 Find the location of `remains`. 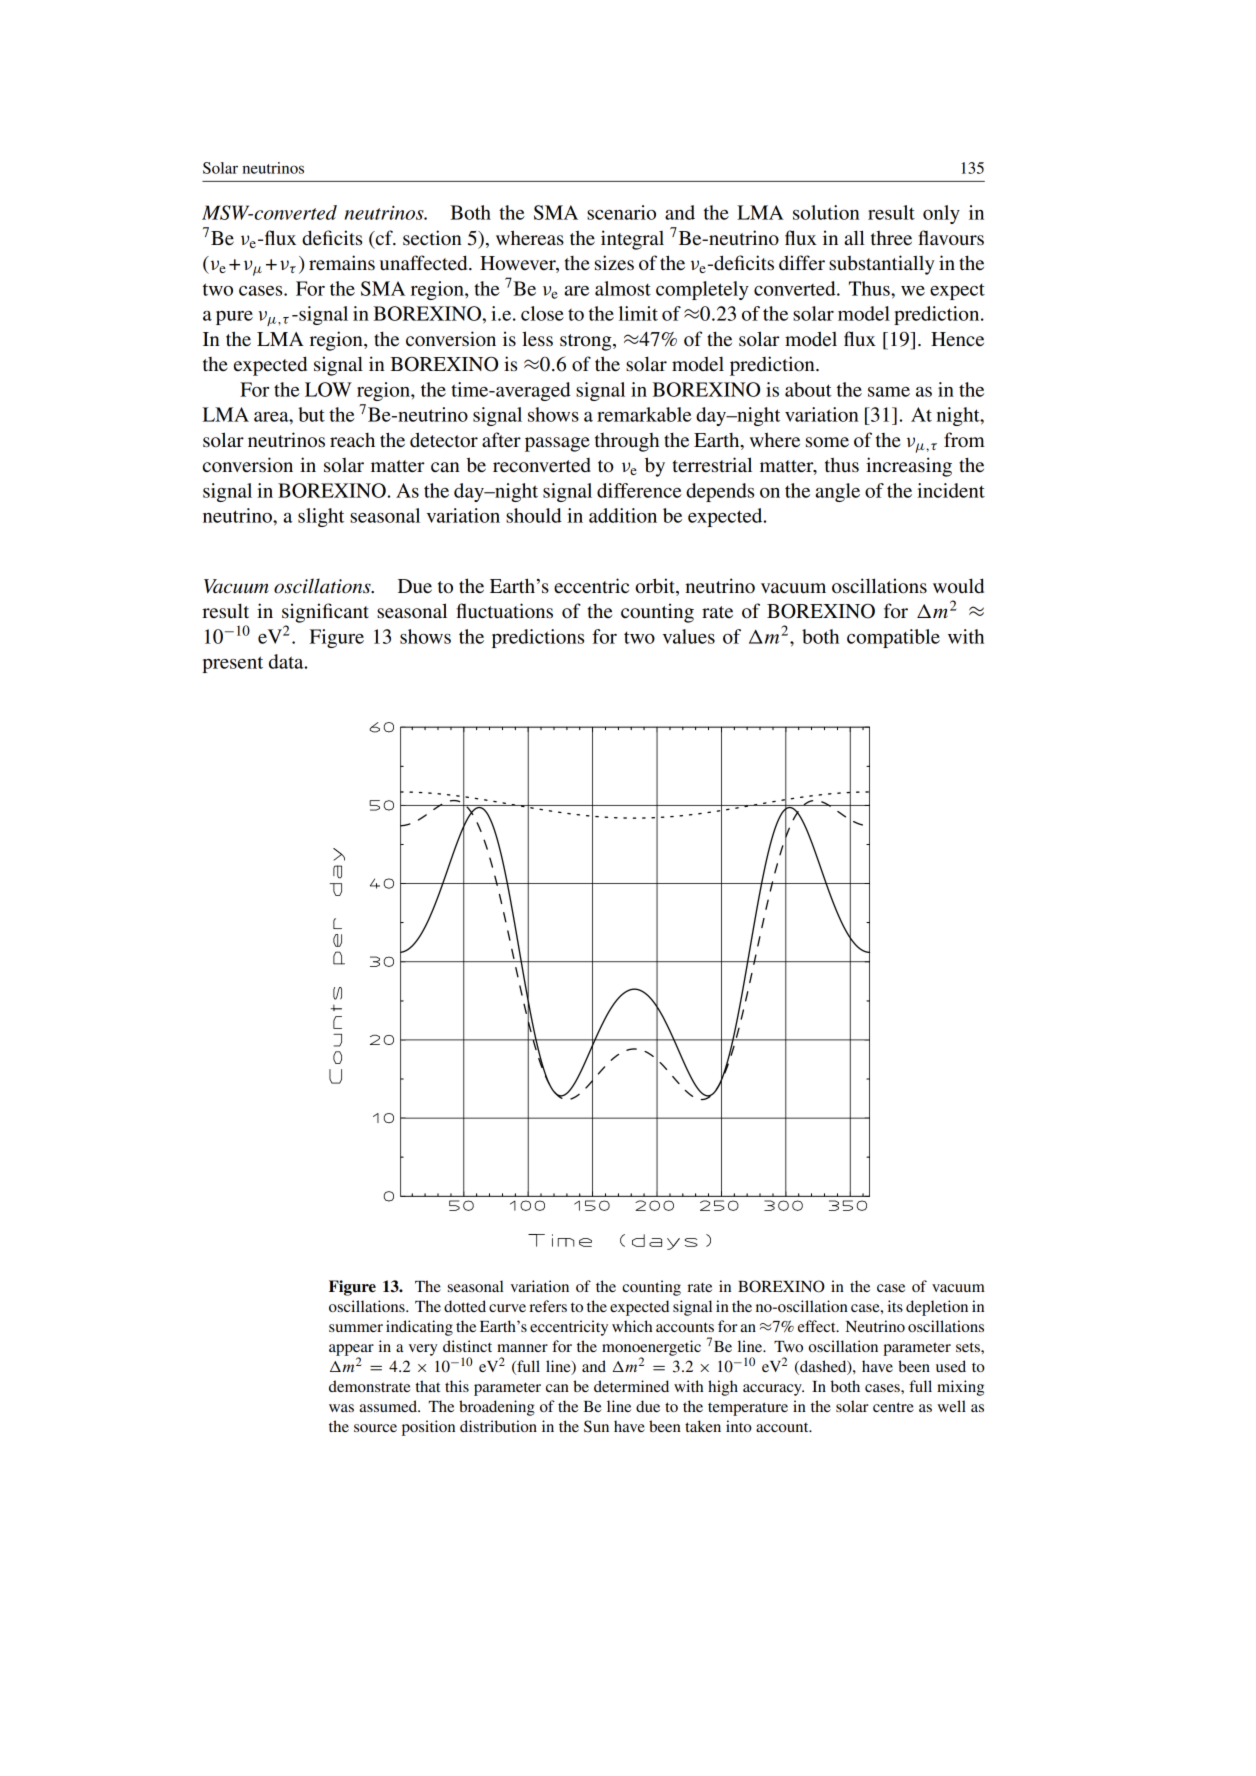

remains is located at coordinates (342, 263).
